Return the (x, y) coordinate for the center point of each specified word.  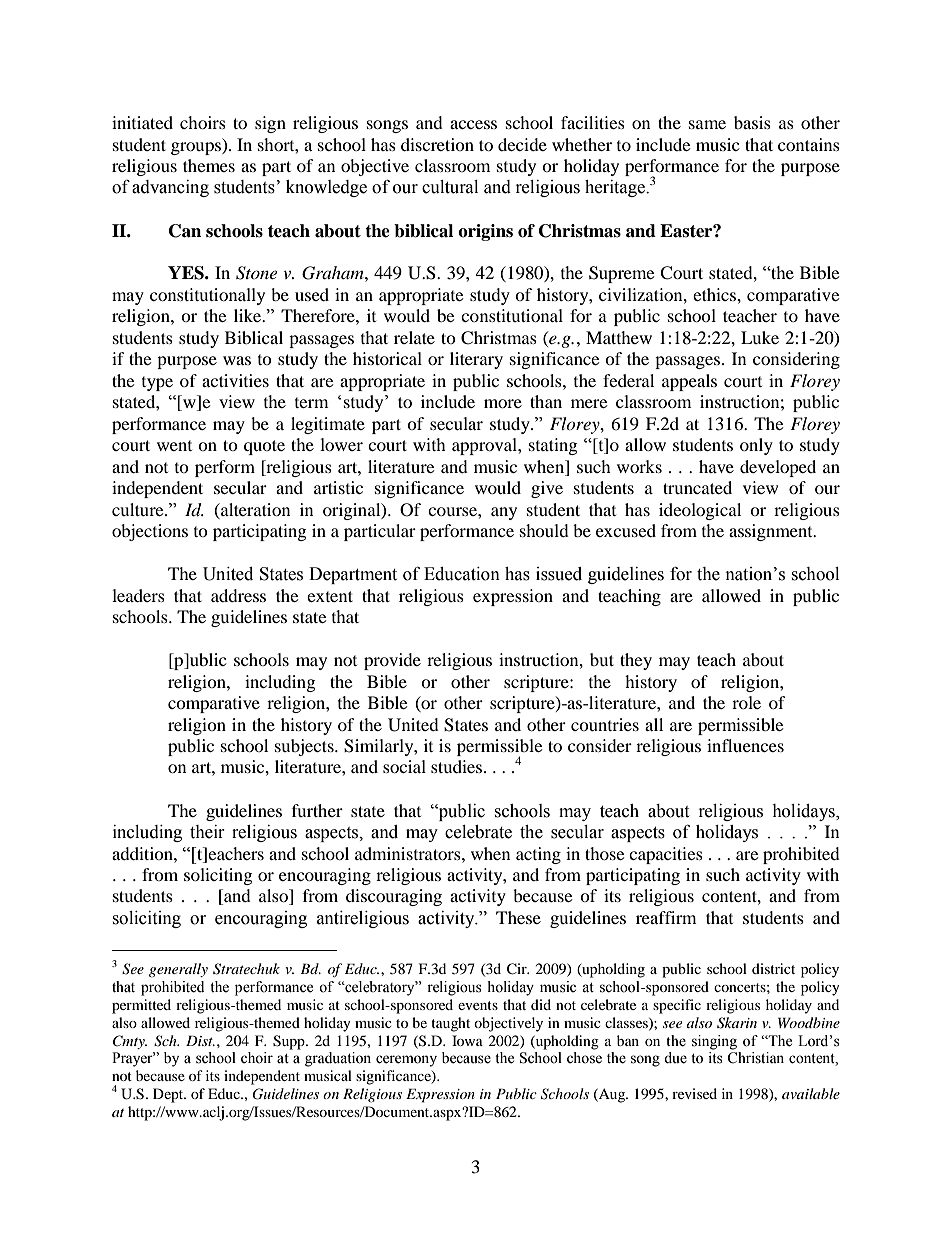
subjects (305, 747)
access (473, 124)
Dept (169, 1095)
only (756, 446)
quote (264, 447)
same (707, 124)
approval (485, 446)
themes (209, 165)
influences (745, 745)
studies (458, 766)
